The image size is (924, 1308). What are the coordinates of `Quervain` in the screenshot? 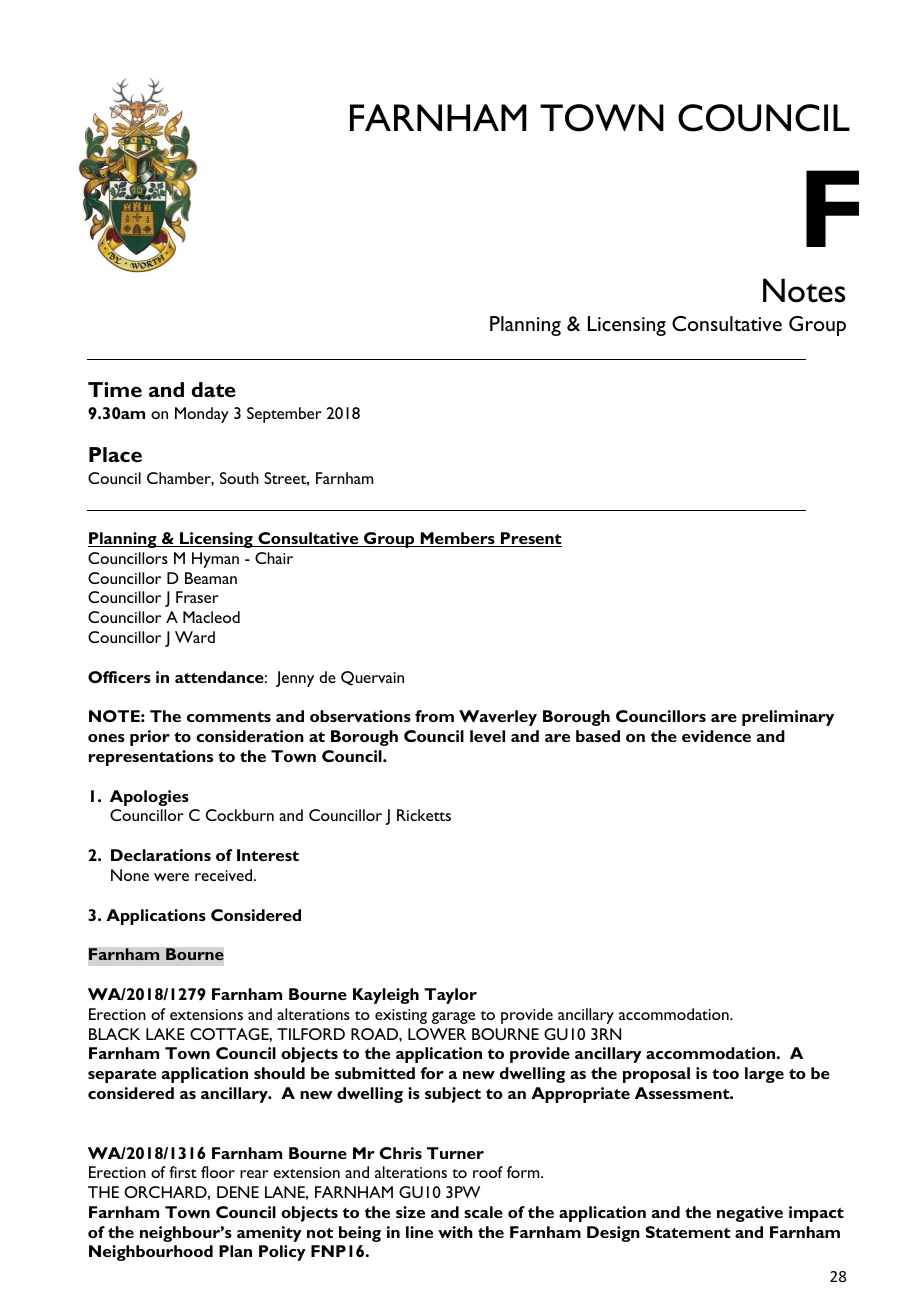 It's located at (372, 678).
